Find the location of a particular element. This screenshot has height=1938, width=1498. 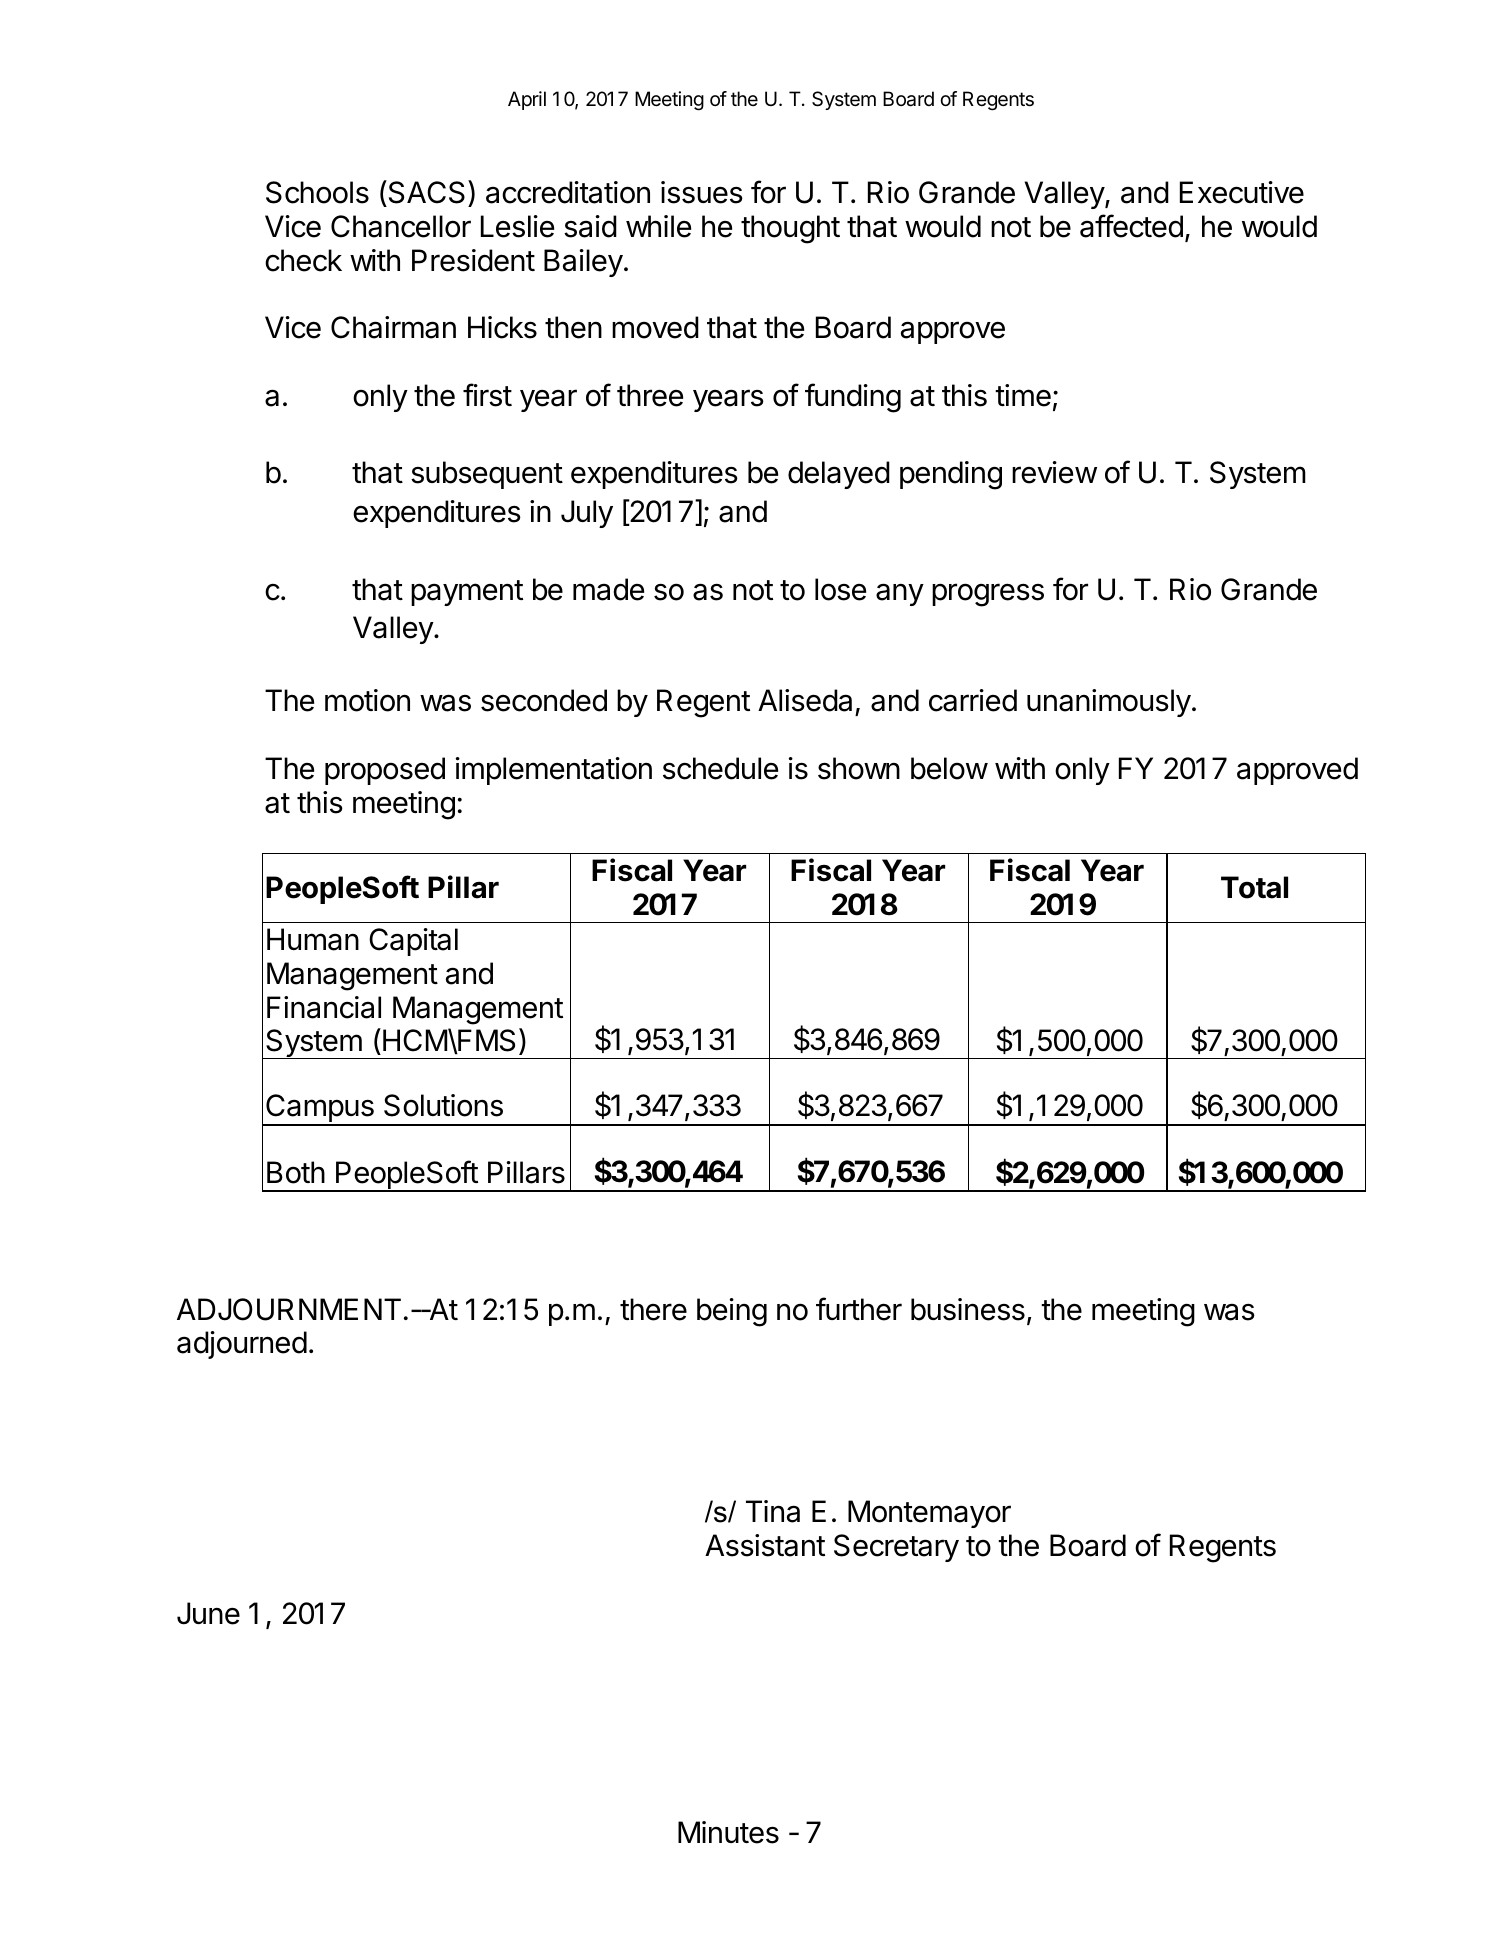

Minutes is located at coordinates (728, 1832).
